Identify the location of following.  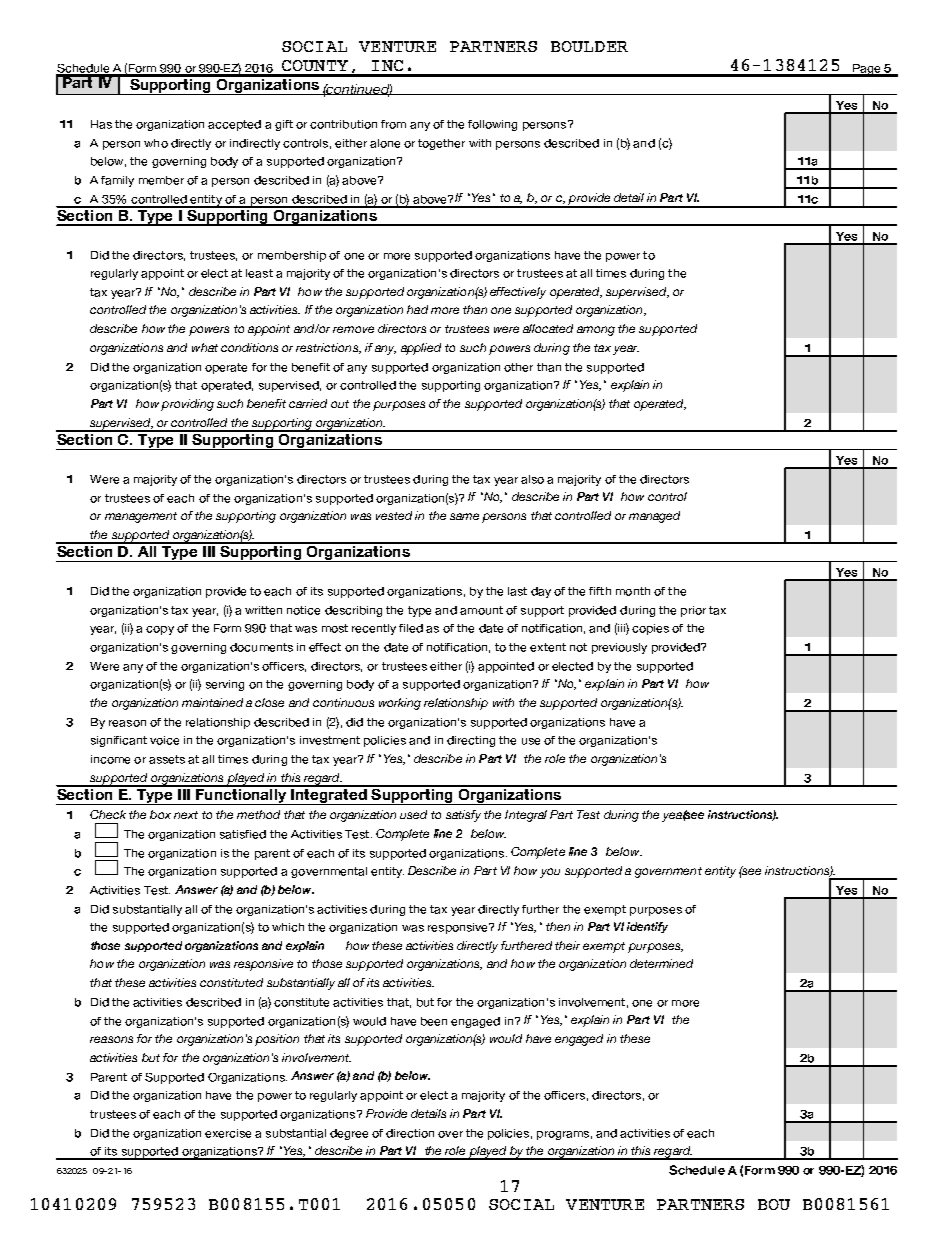
(492, 125).
